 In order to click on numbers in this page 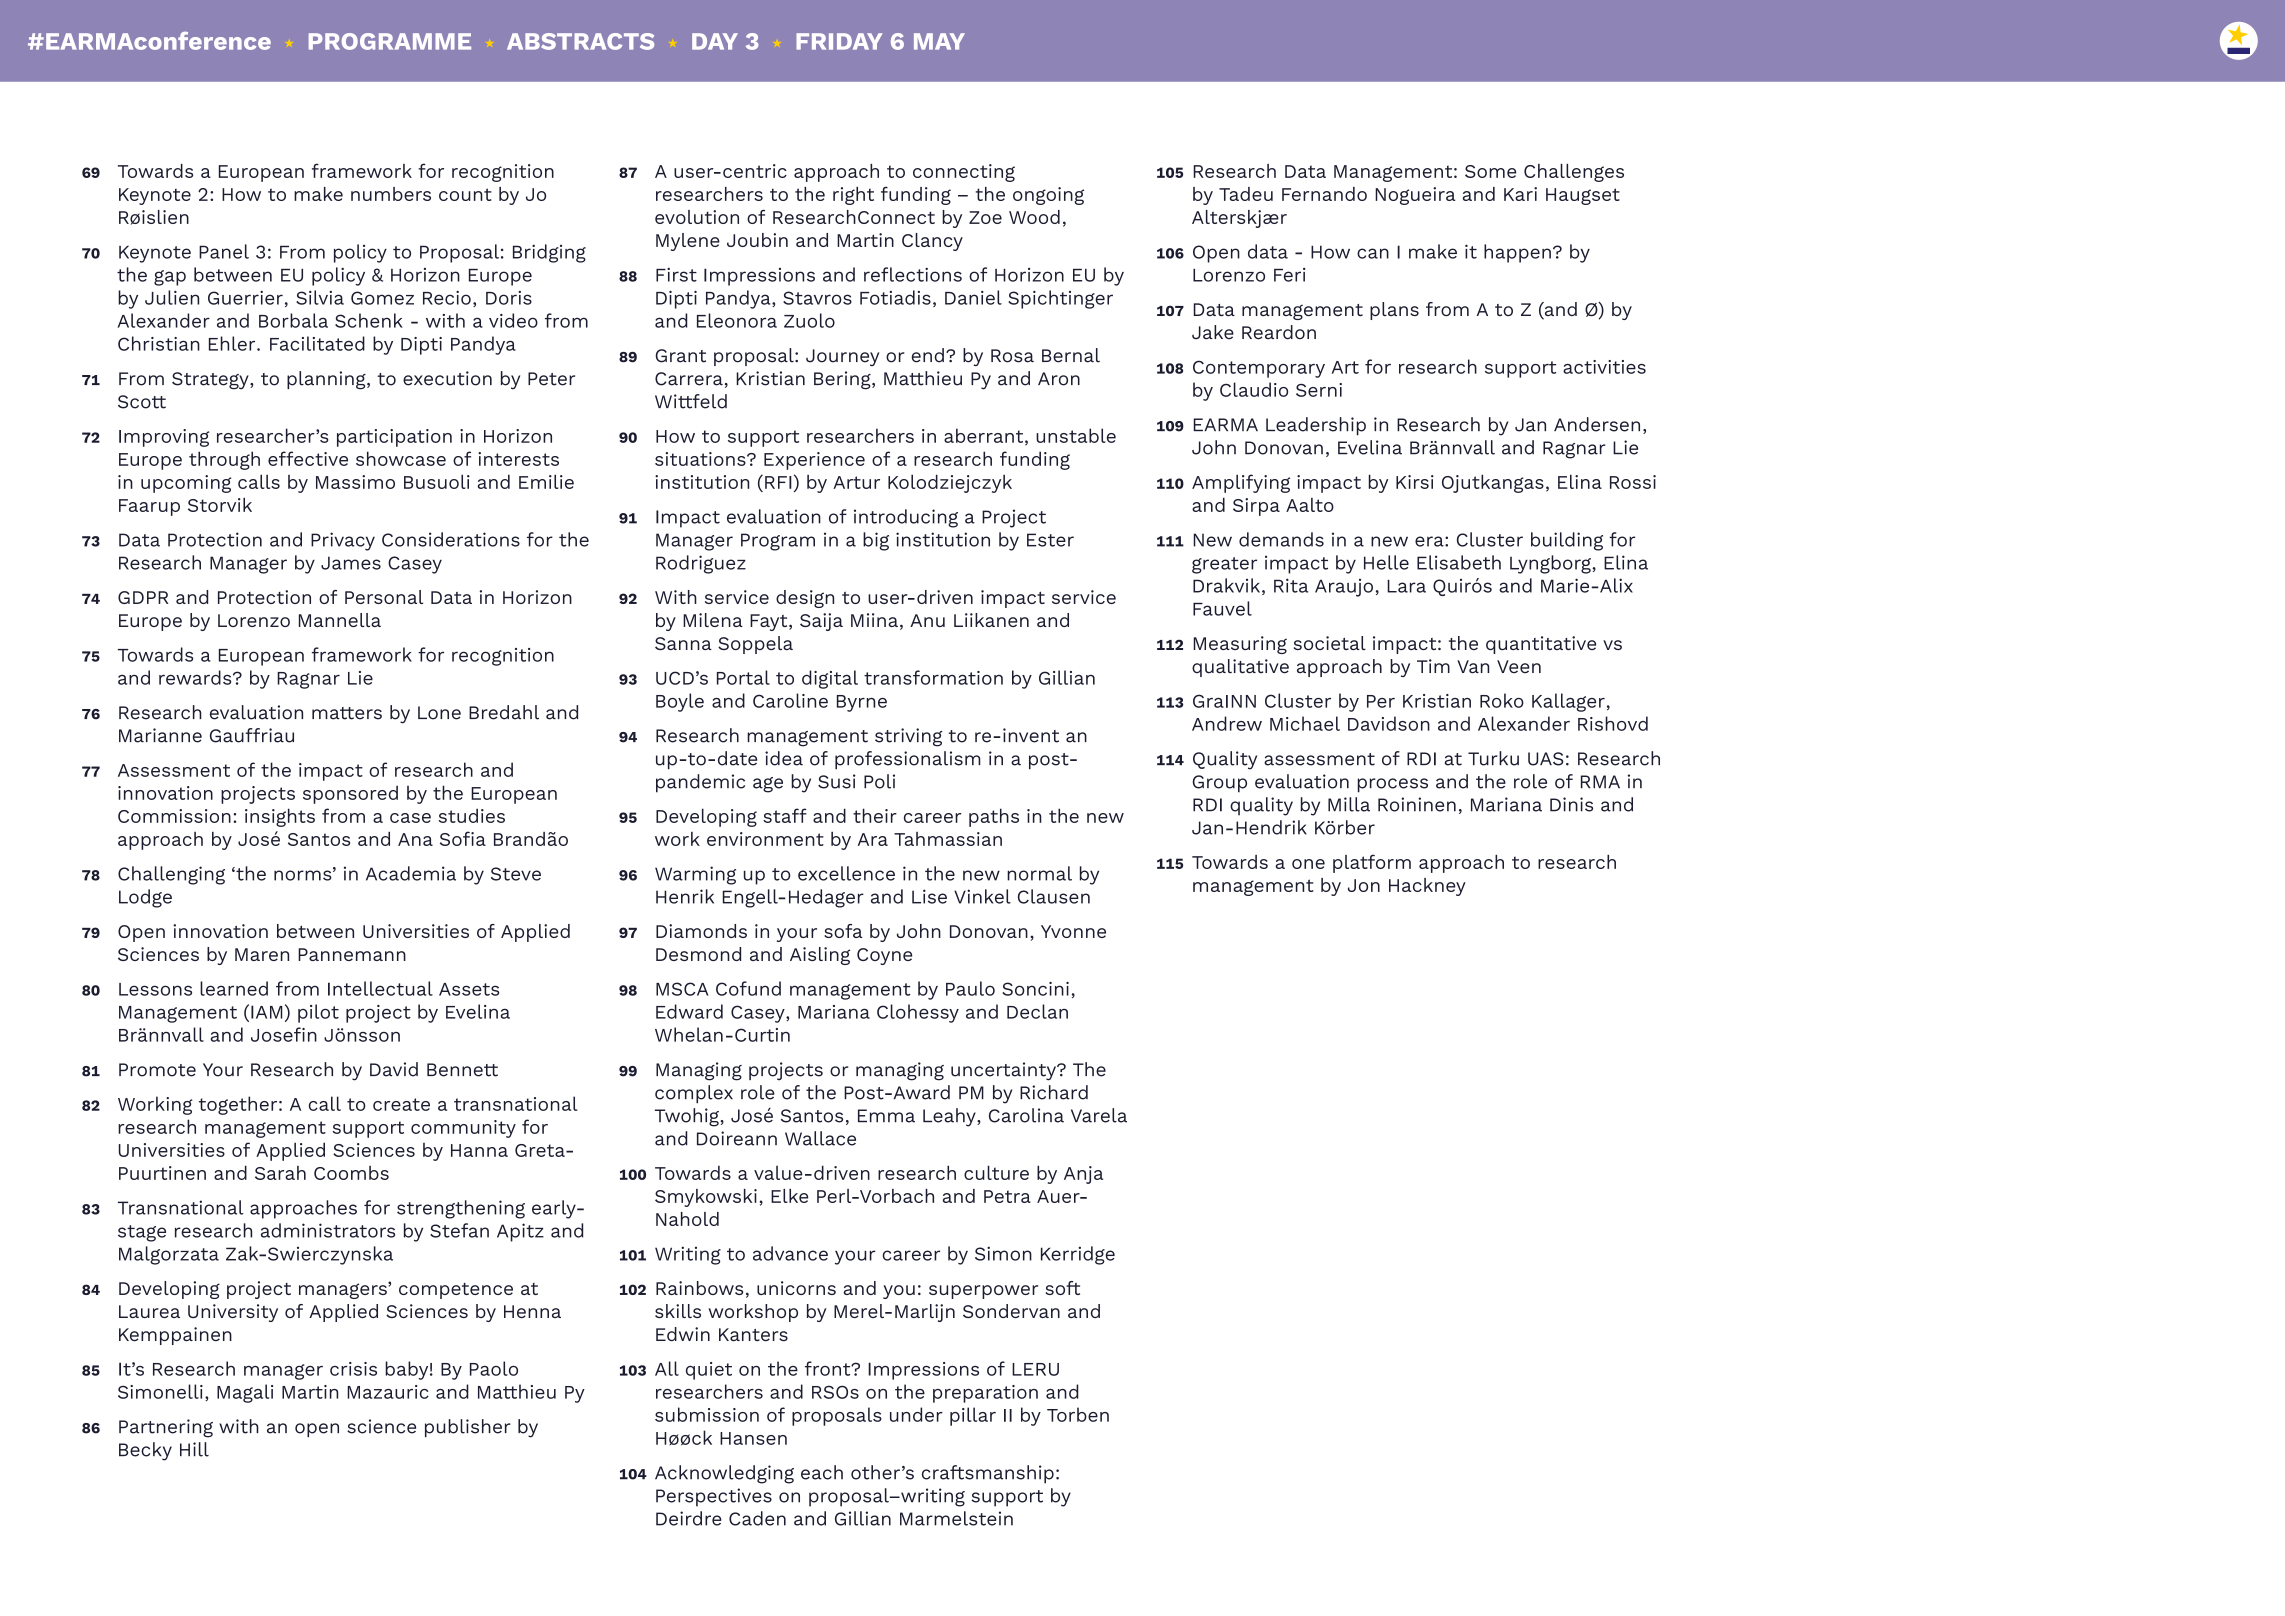, I will do `click(391, 194)`.
